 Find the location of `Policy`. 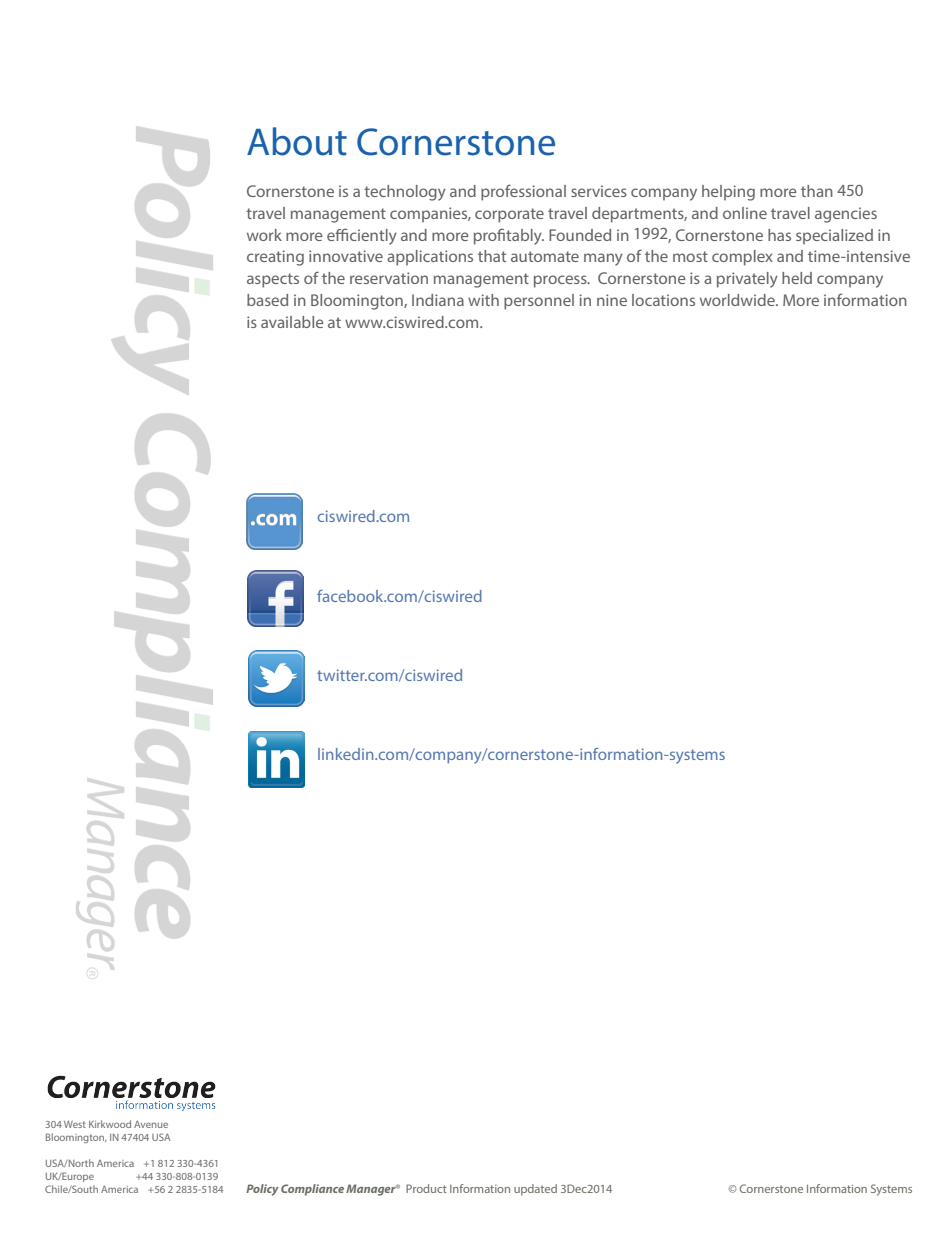

Policy is located at coordinates (262, 1190).
